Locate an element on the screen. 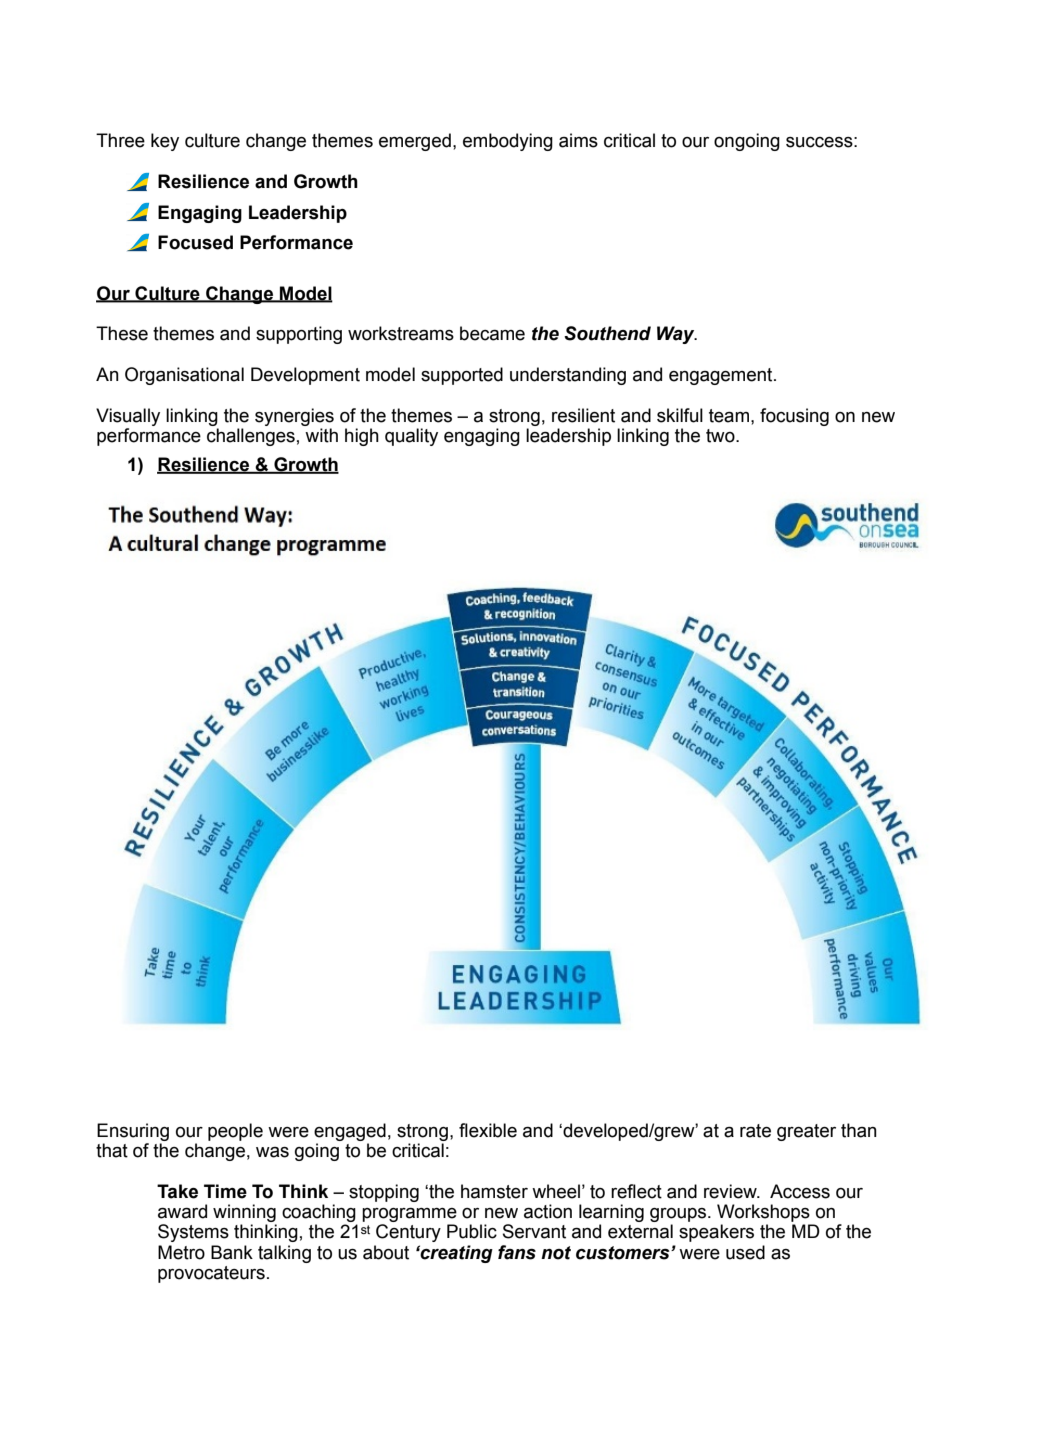 This screenshot has width=1039, height=1455. Systems is located at coordinates (193, 1233).
